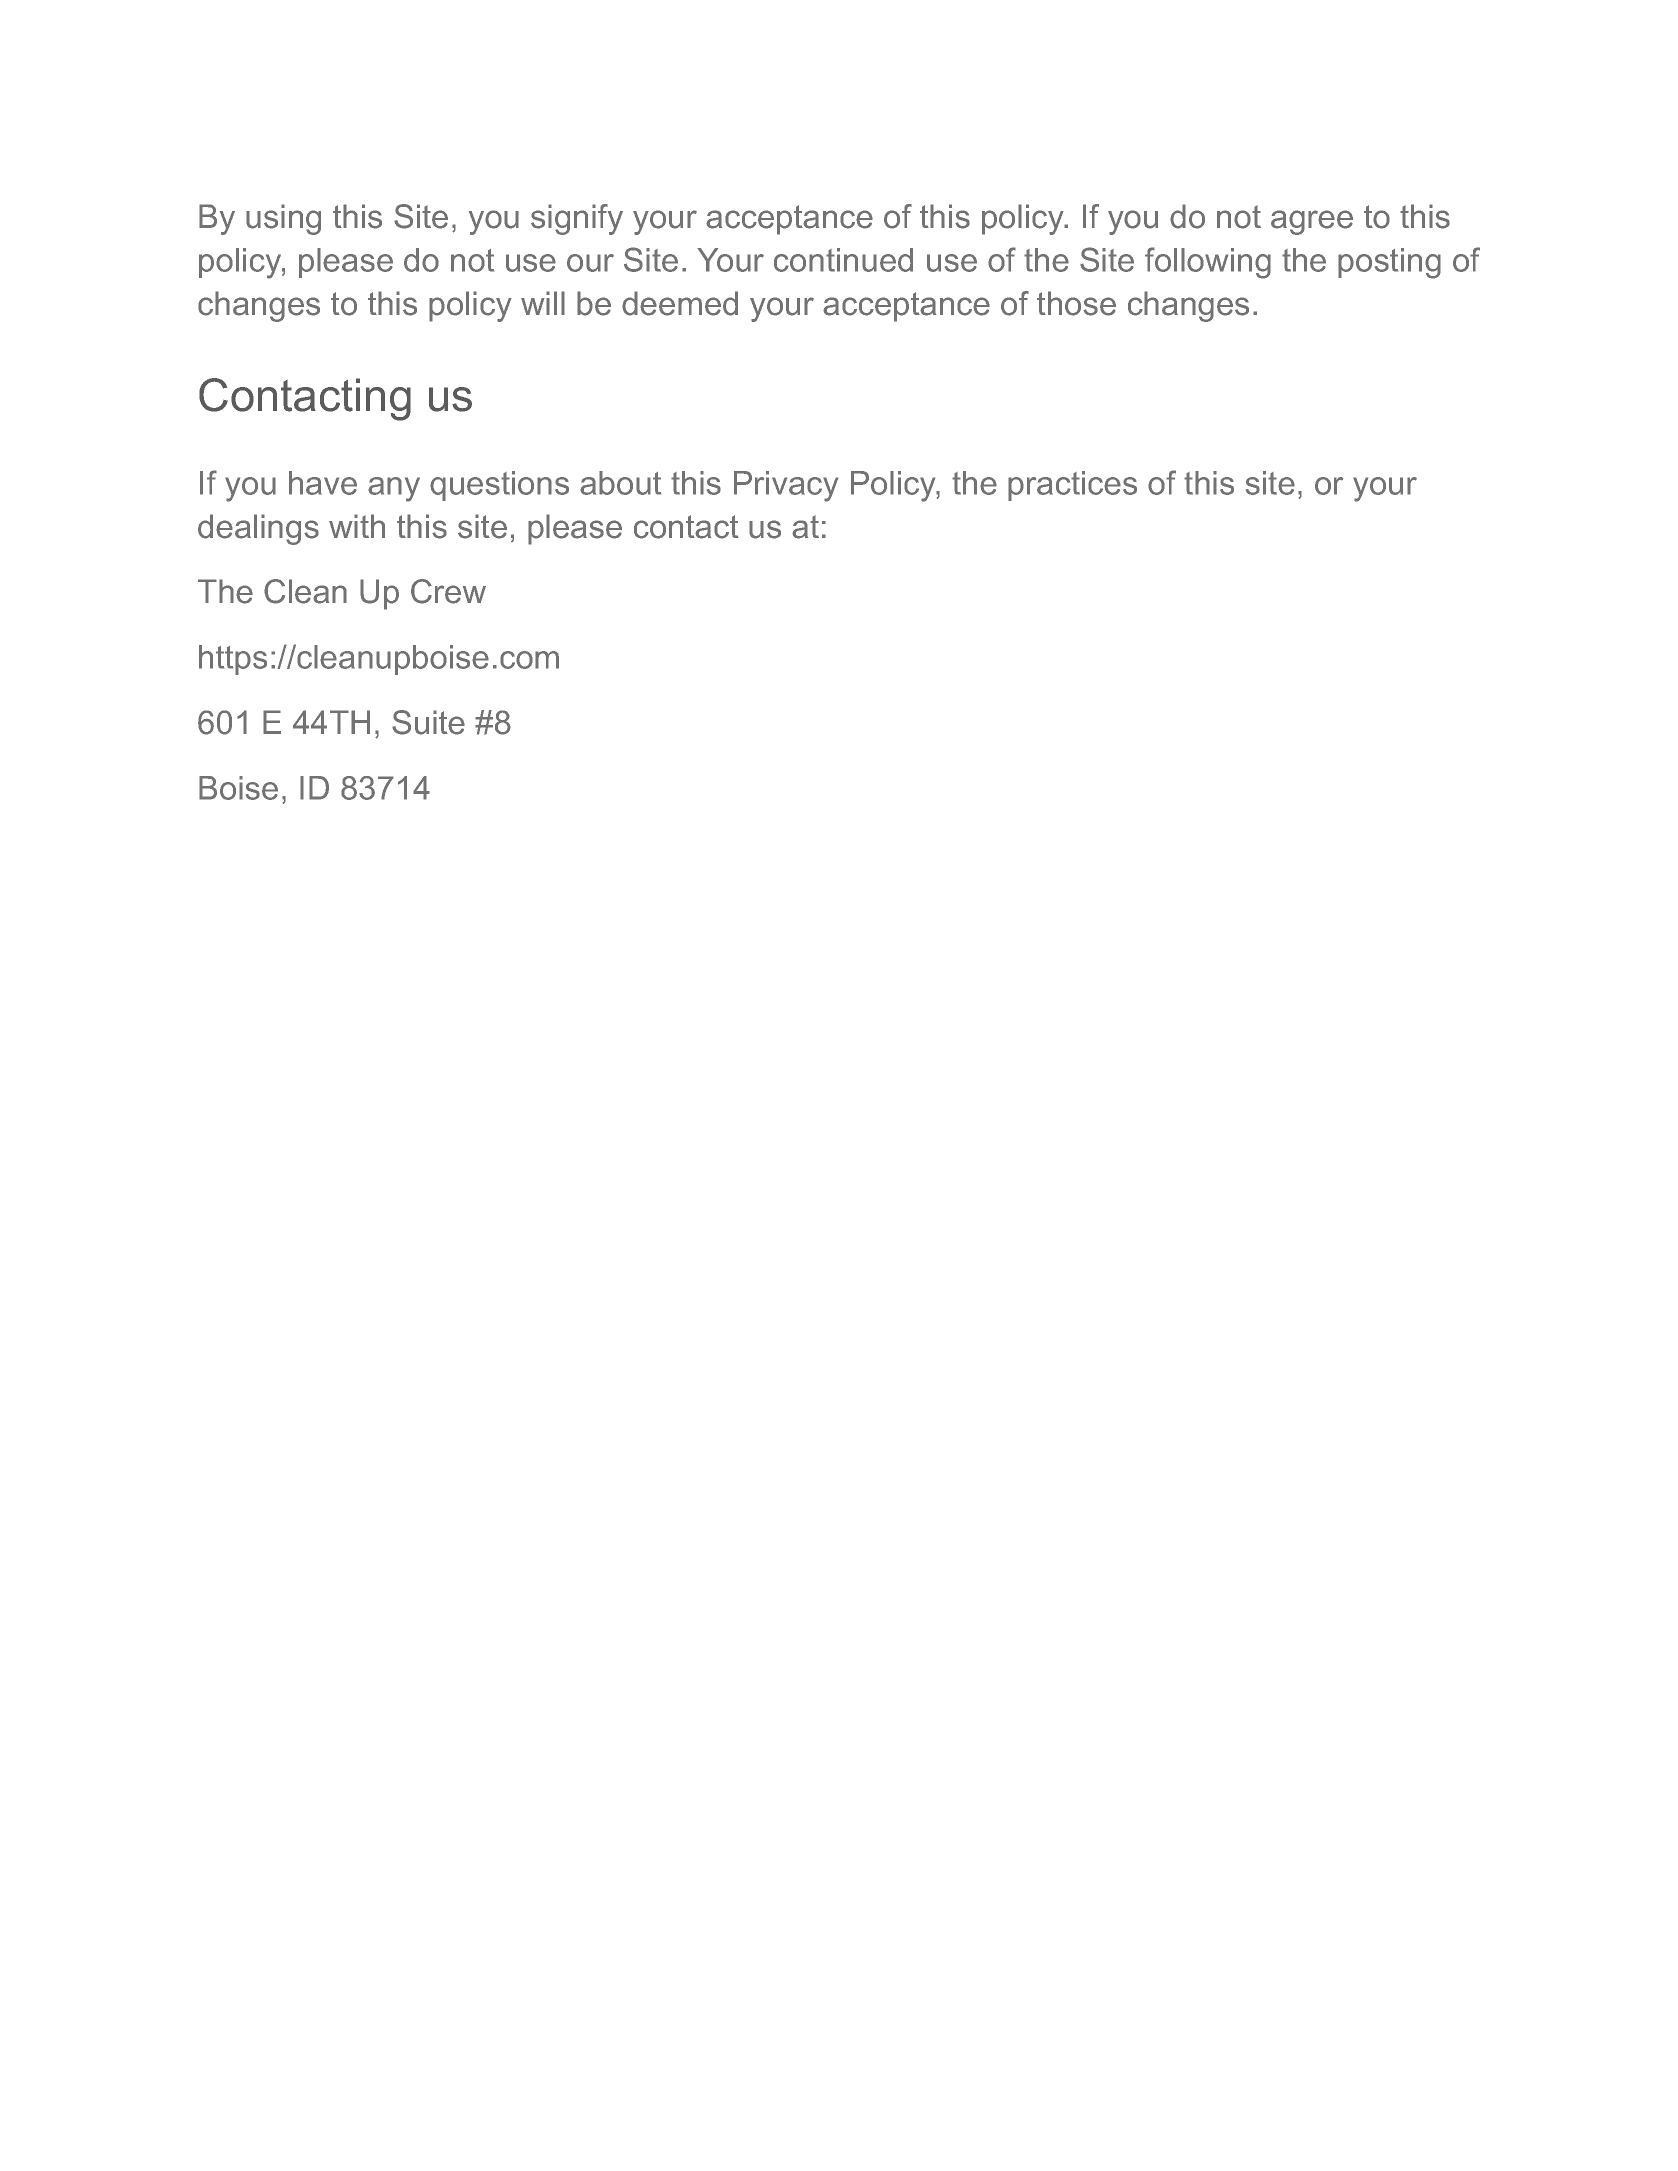 The width and height of the page is (1678, 2171). What do you see at coordinates (1072, 486) in the page?
I see `practices` at bounding box center [1072, 486].
